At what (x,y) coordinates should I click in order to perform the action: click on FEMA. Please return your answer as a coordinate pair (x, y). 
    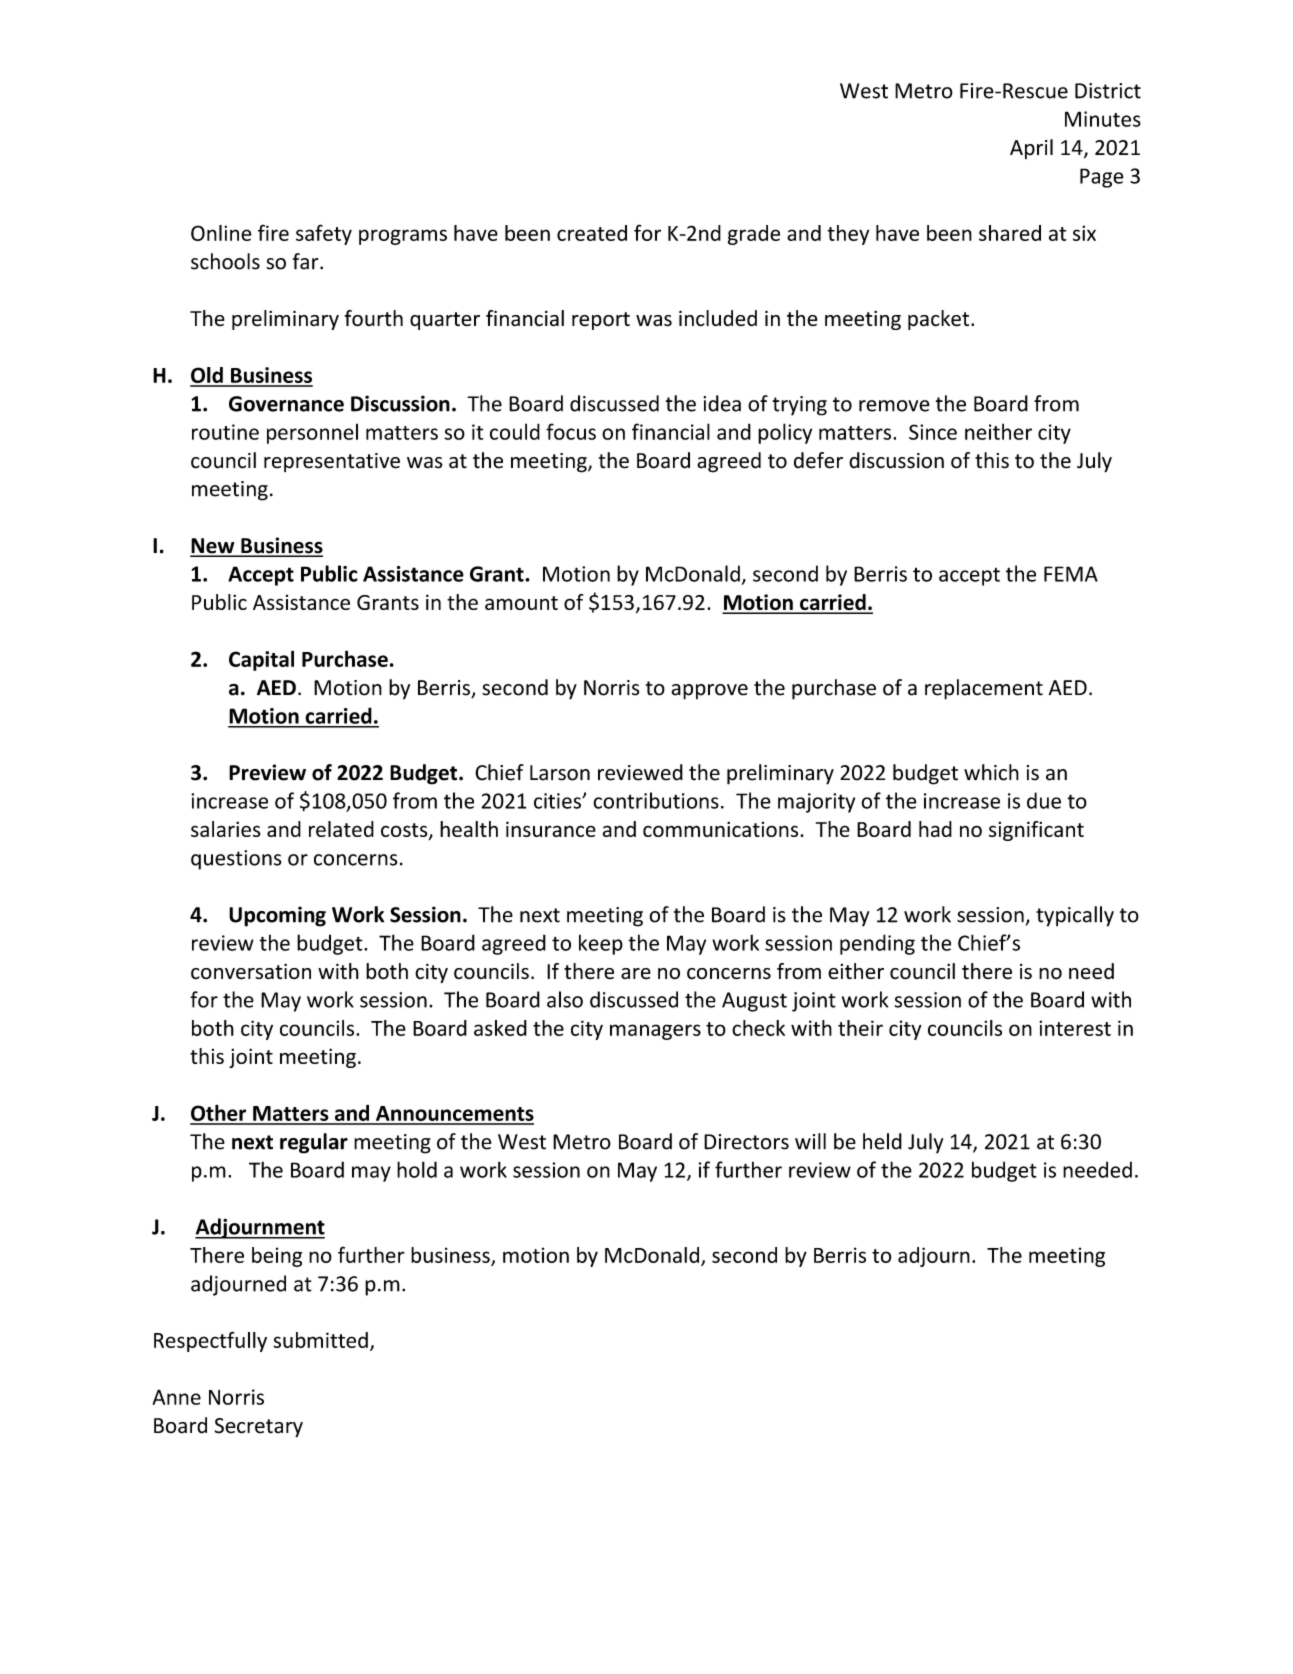
    Looking at the image, I should click on (1071, 574).
